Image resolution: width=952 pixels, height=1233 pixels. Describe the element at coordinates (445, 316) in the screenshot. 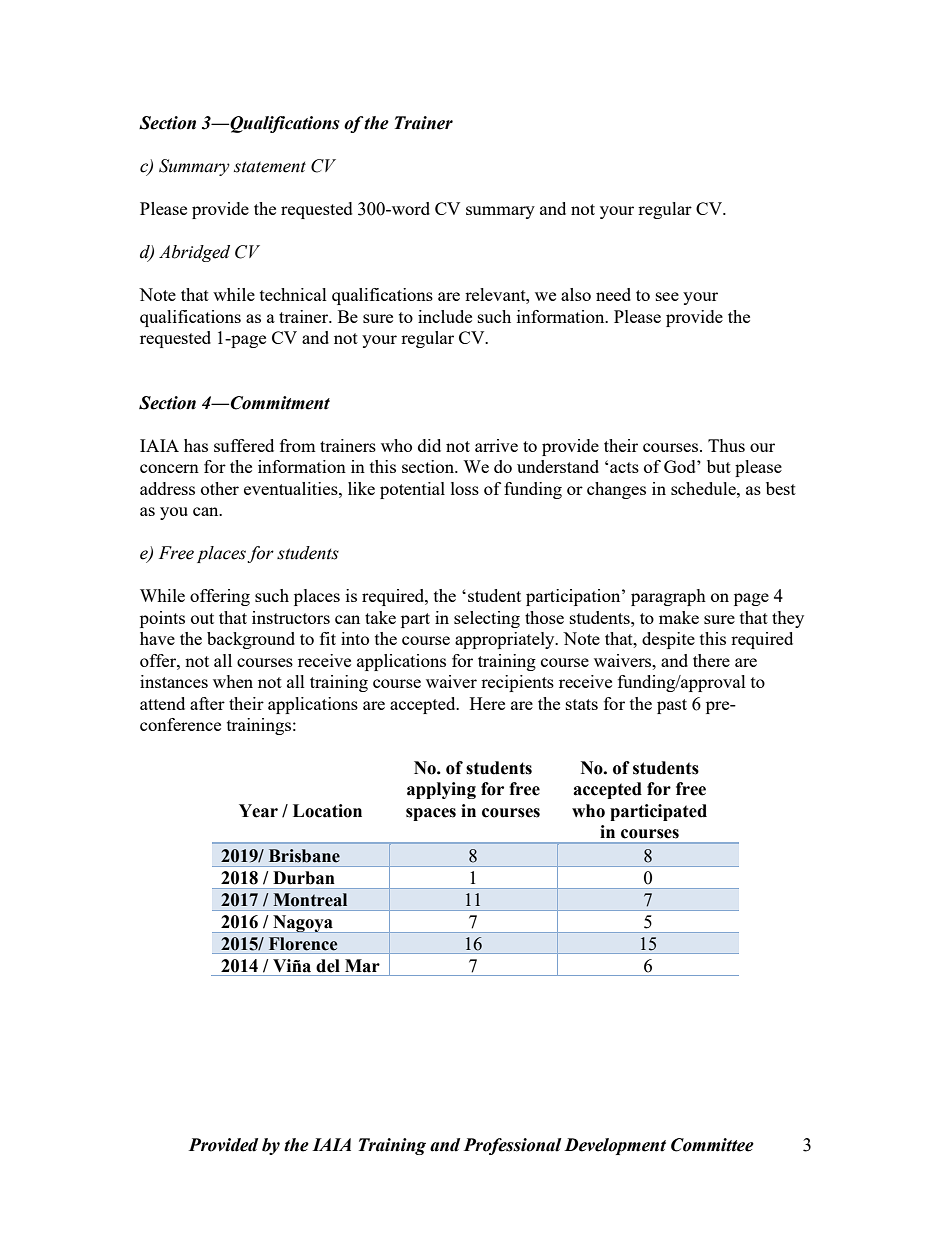

I see `include` at that location.
